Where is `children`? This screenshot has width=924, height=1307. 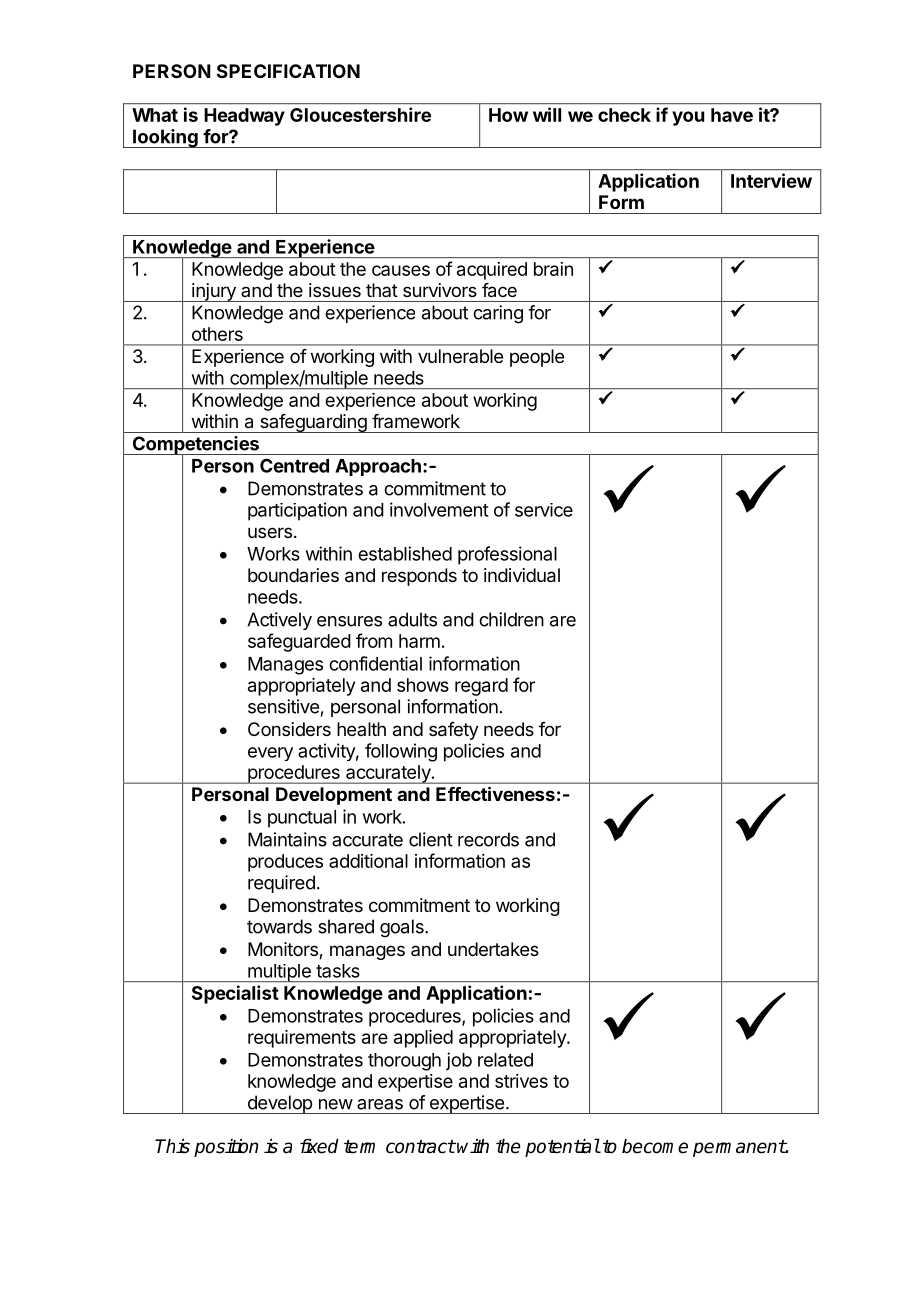 children is located at coordinates (511, 619).
